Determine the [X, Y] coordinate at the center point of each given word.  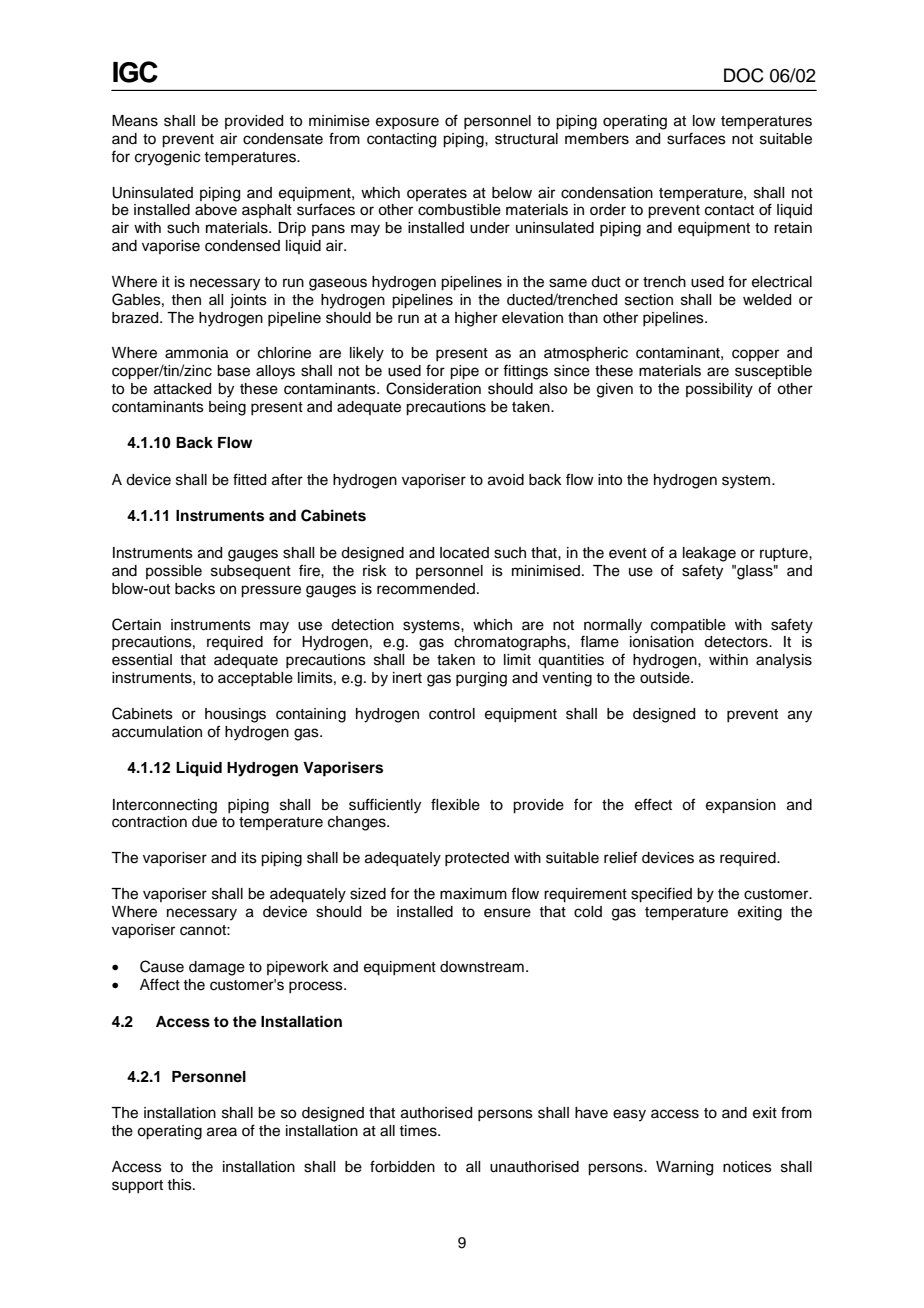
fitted [249, 479]
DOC [744, 75]
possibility [719, 390]
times [419, 1131]
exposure [407, 123]
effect [653, 804]
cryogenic [167, 158]
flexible [455, 804]
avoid [506, 480]
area [222, 1132]
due [204, 822]
